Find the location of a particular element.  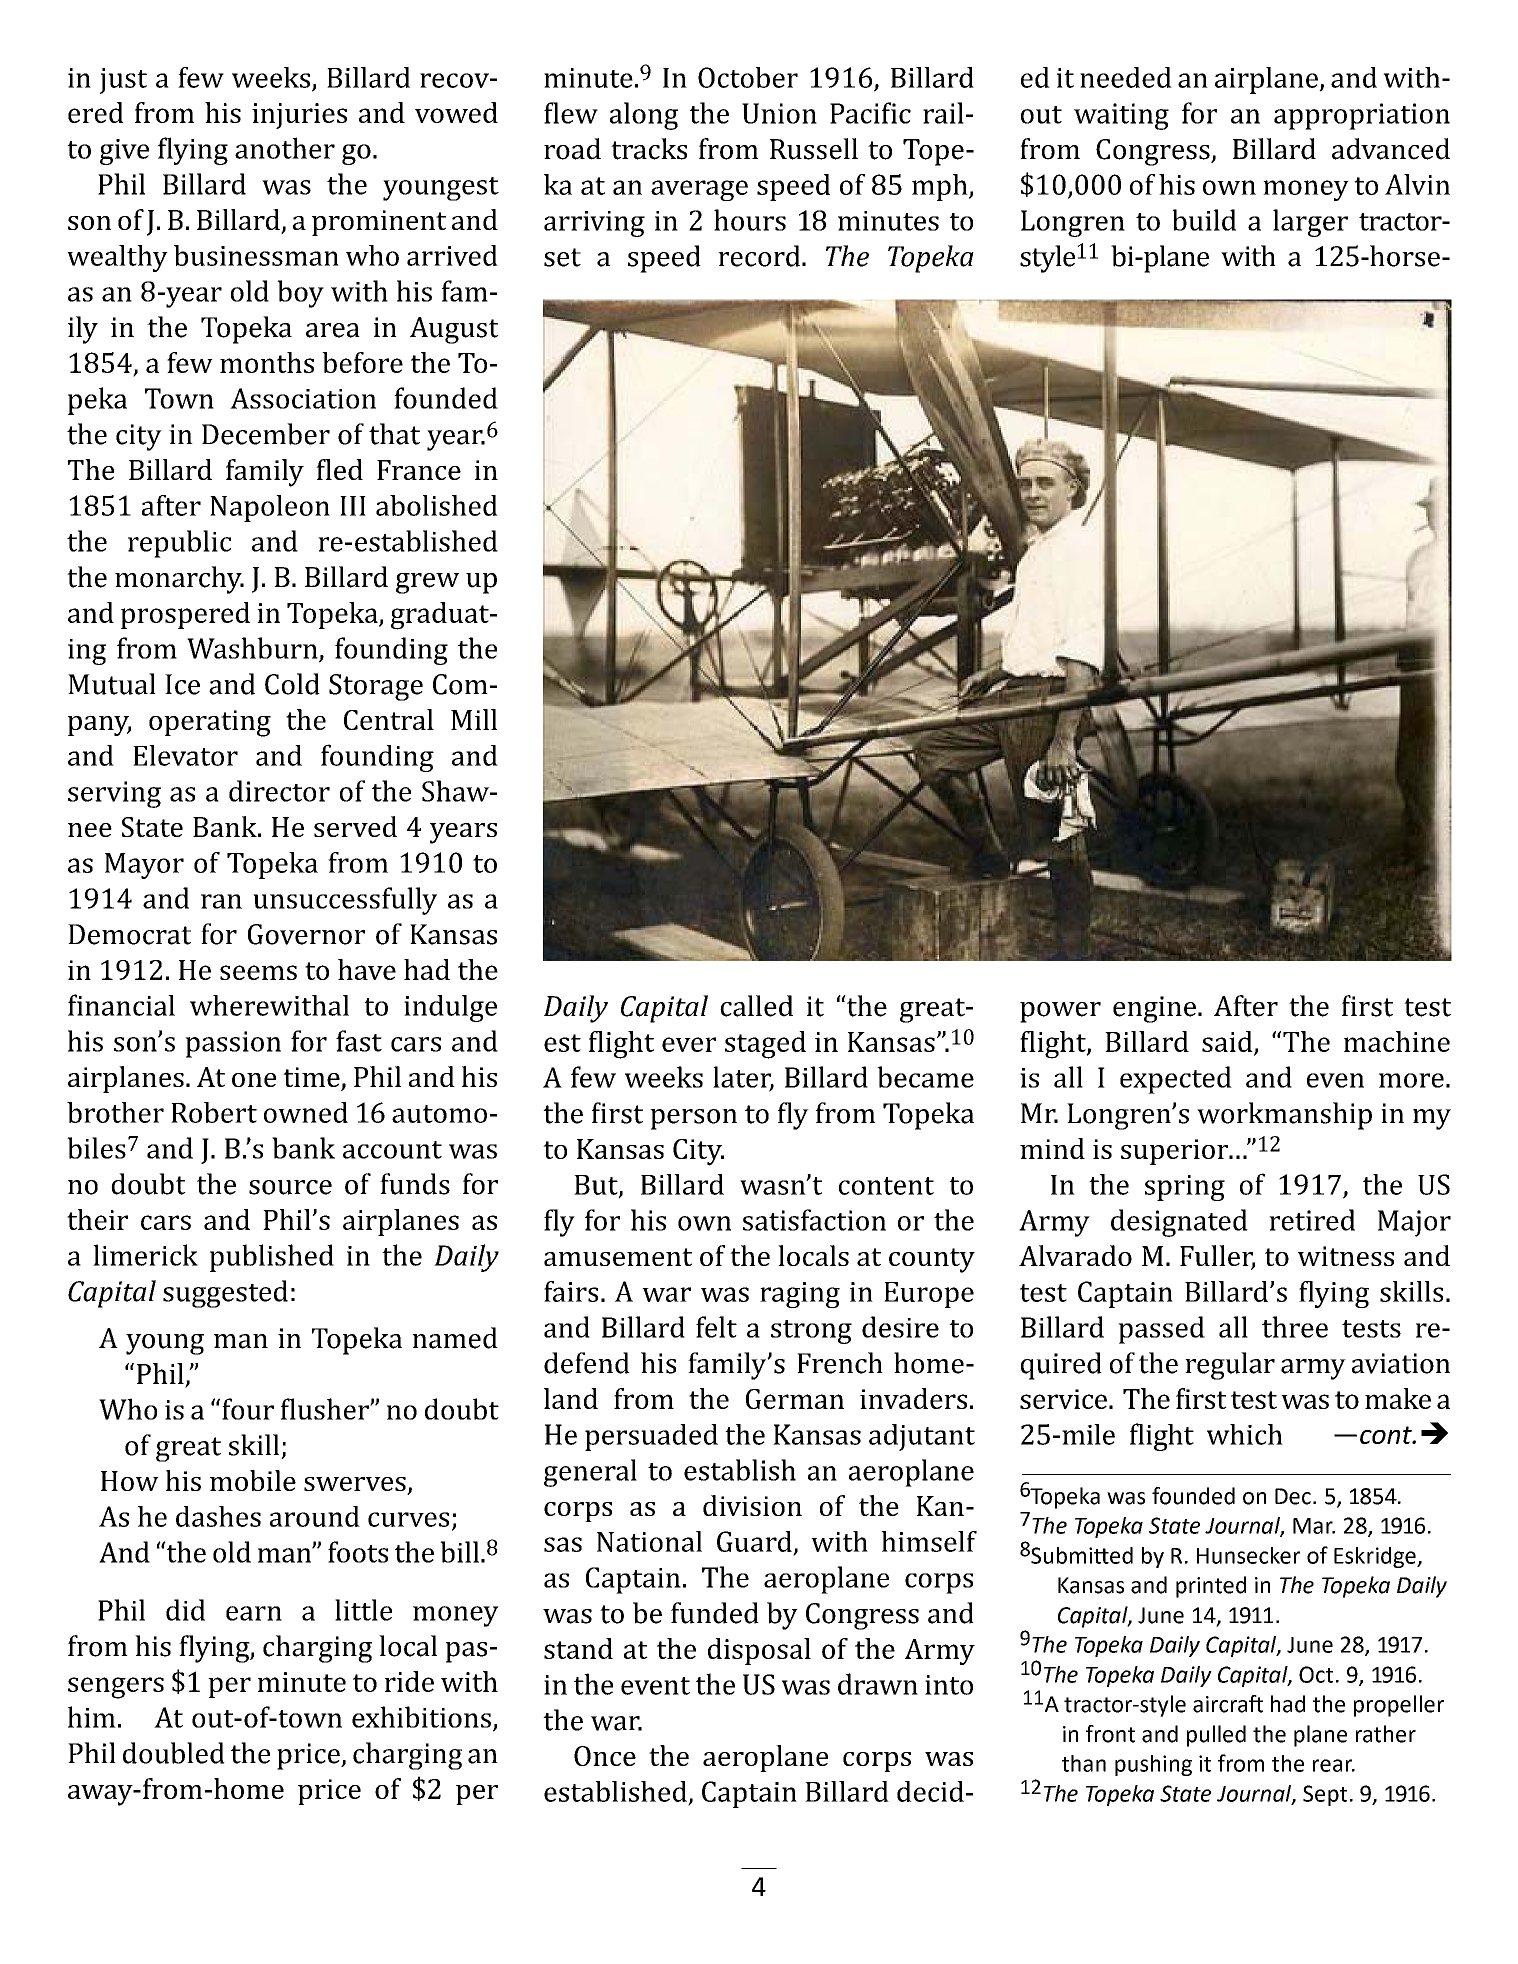

doubled is located at coordinates (174, 1753).
